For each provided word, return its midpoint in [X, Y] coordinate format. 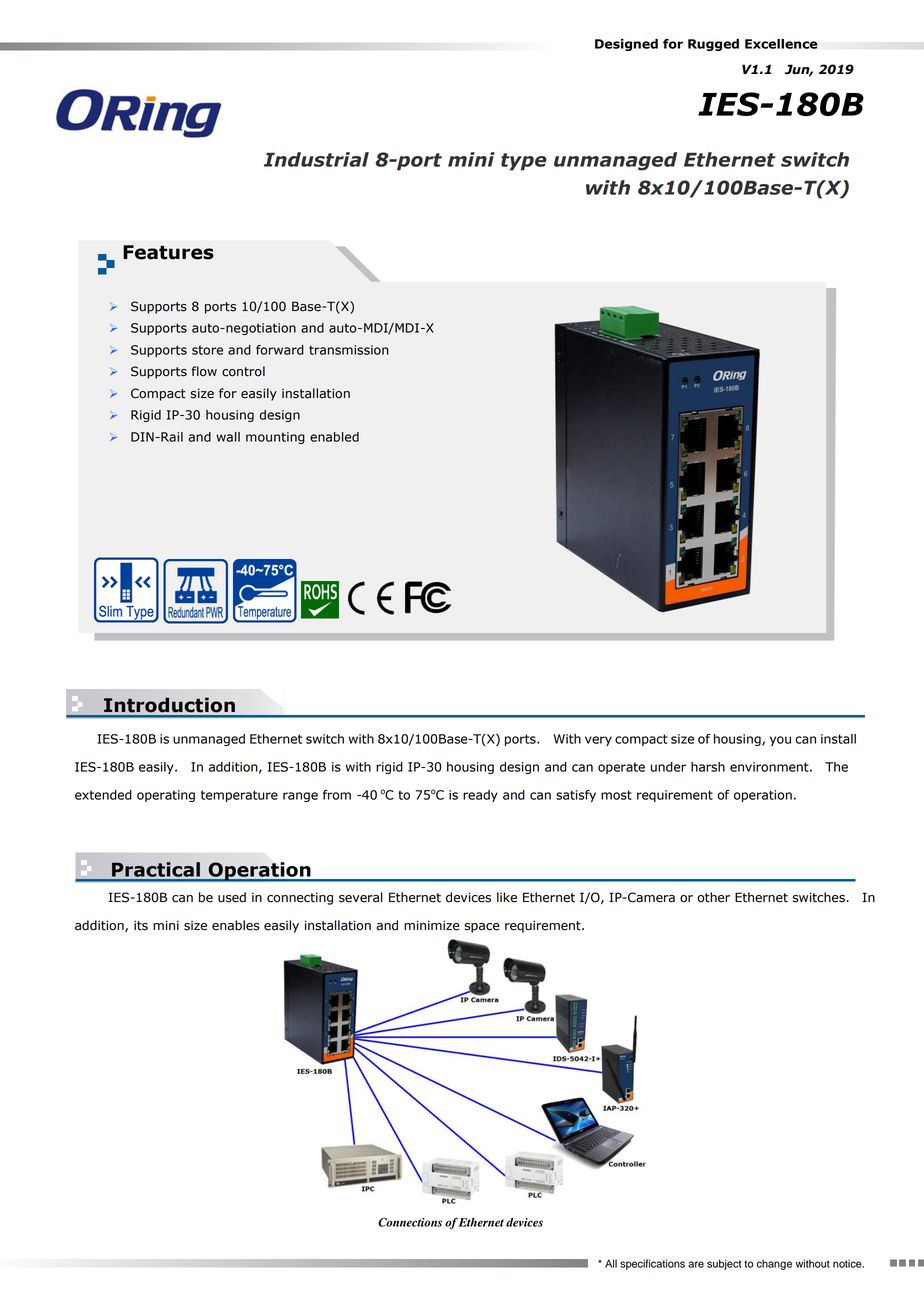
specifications [652, 1264]
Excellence [781, 44]
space [482, 928]
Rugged [713, 45]
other [713, 897]
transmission [349, 350]
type [524, 162]
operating [166, 796]
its [141, 925]
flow [204, 371]
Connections [410, 1222]
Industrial [316, 159]
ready [480, 796]
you [780, 741]
